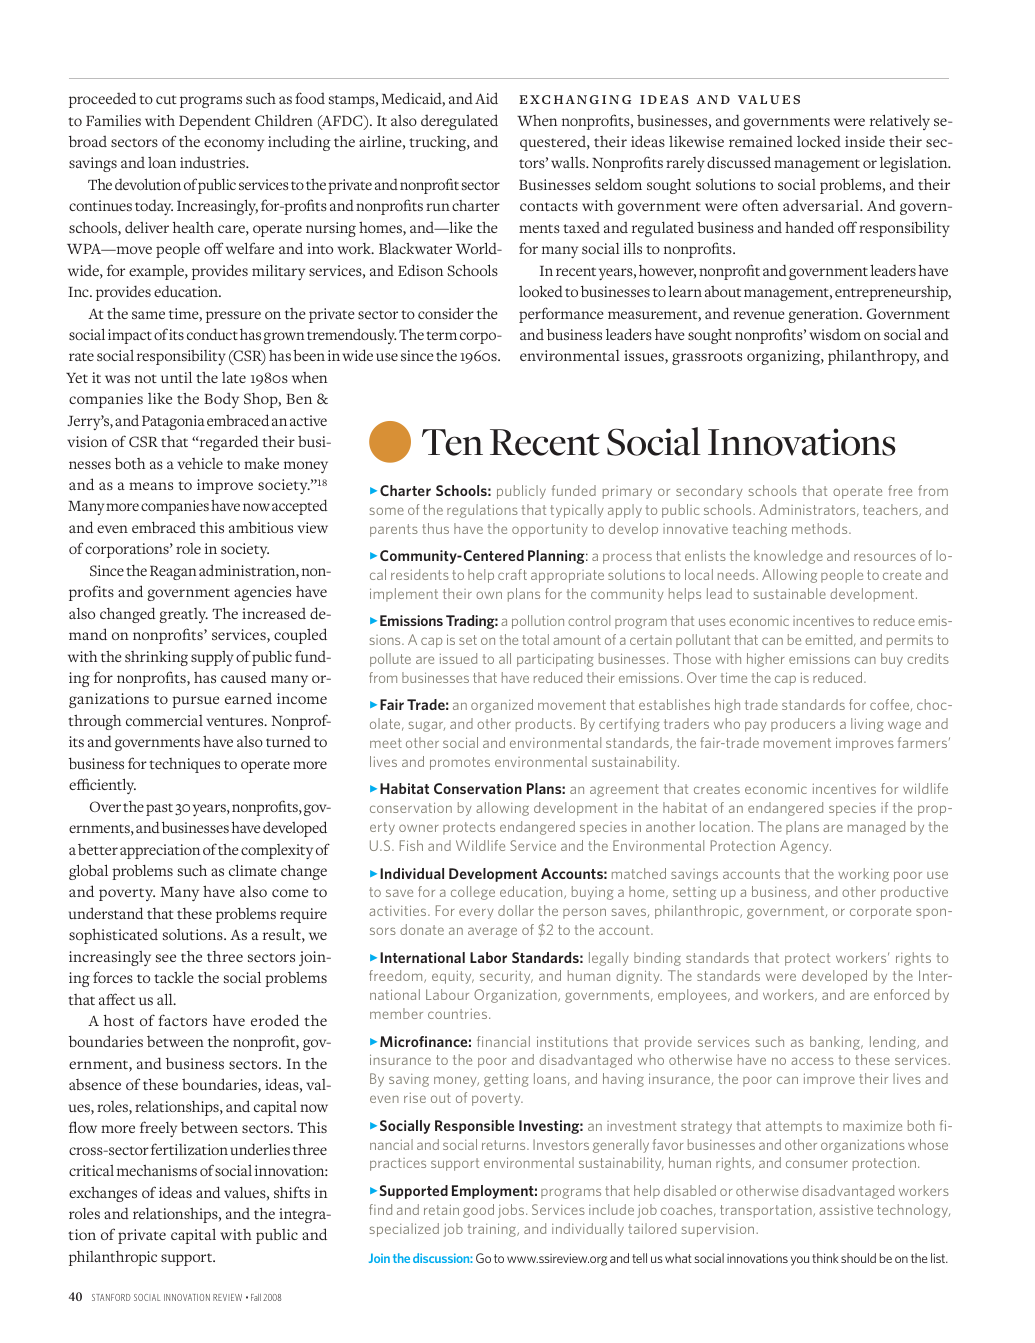  I want to click on jobs, so click(512, 1211).
